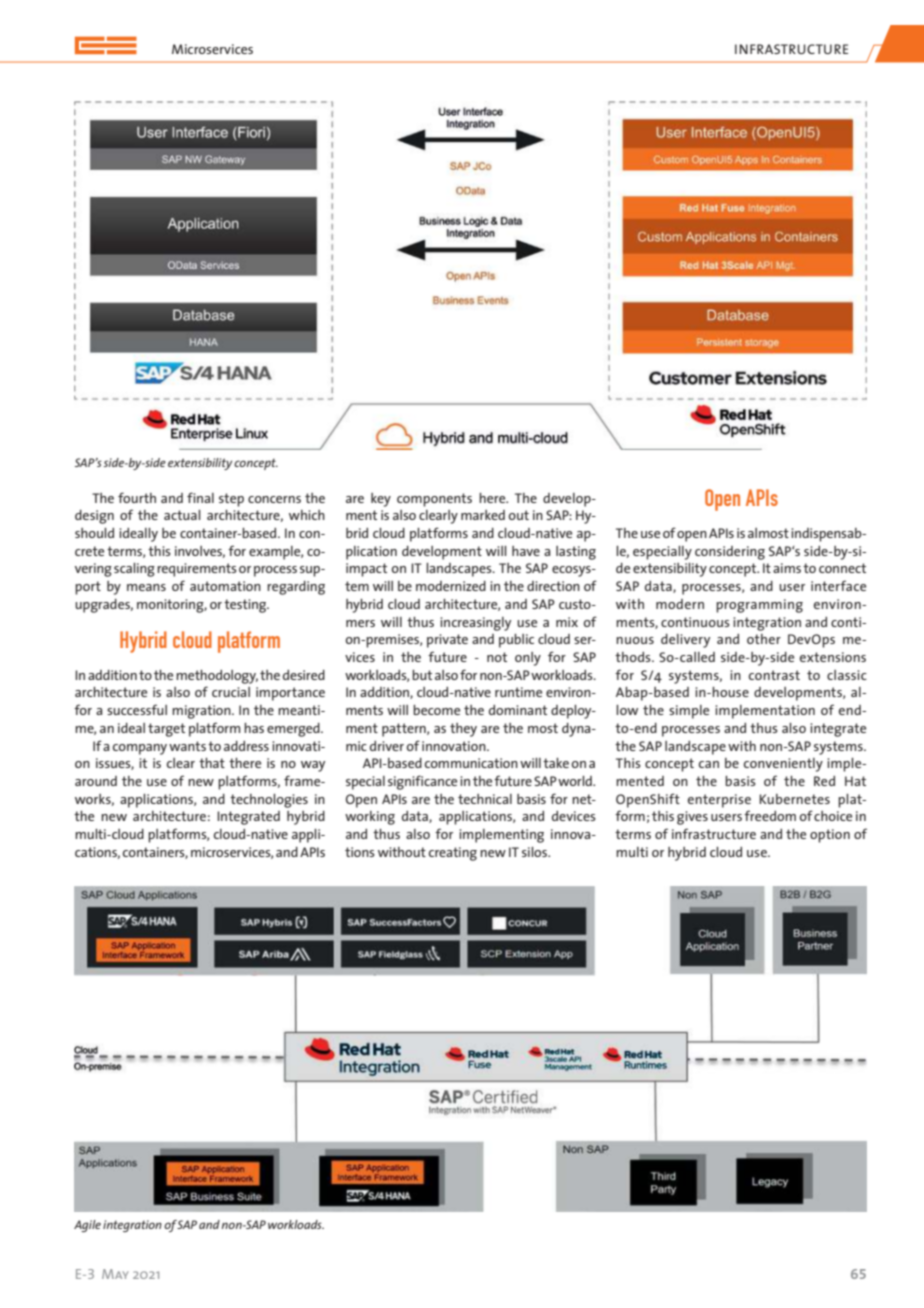  Describe the element at coordinates (182, 515) in the screenshot. I see `actual` at that location.
